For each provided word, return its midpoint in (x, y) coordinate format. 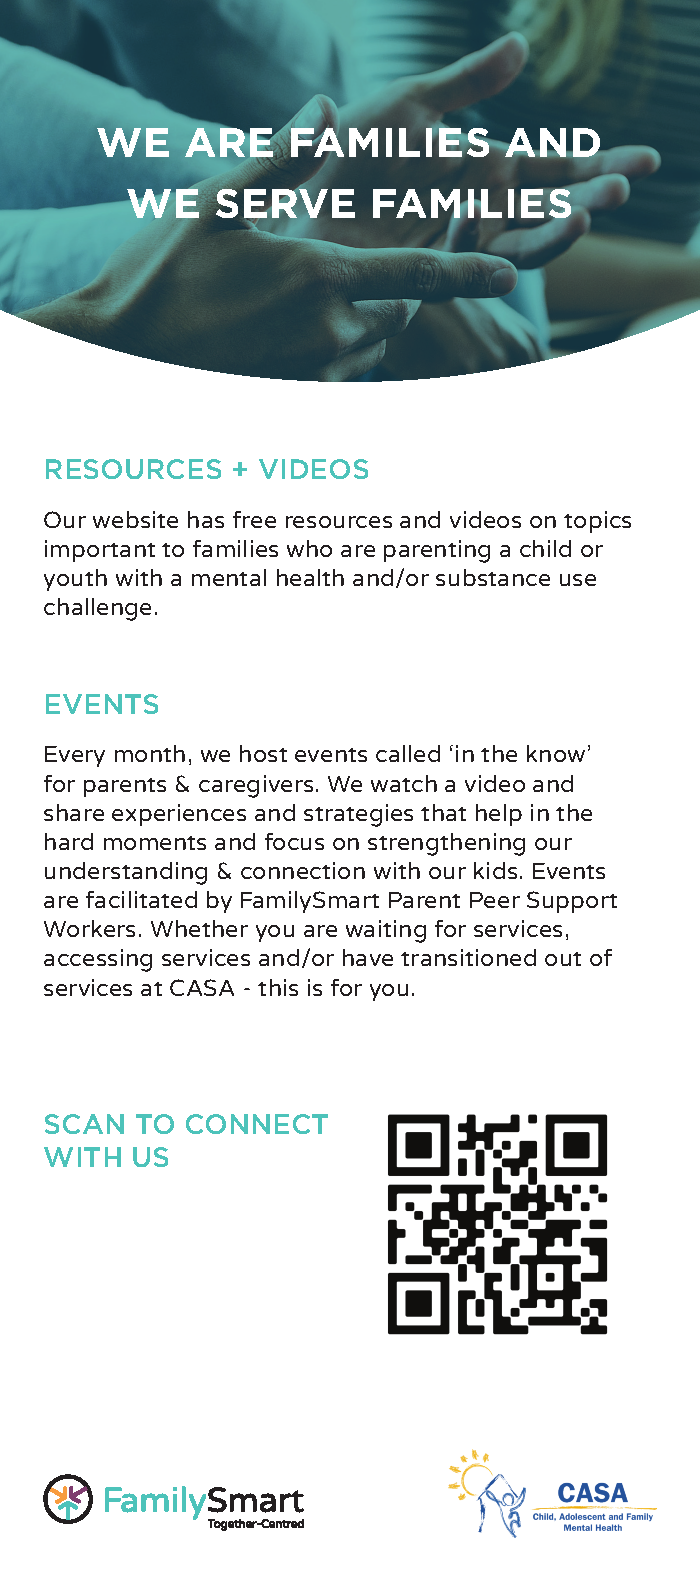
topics (597, 522)
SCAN (84, 1124)
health (310, 577)
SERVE (284, 204)
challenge (97, 609)
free (254, 519)
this (278, 987)
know (556, 753)
